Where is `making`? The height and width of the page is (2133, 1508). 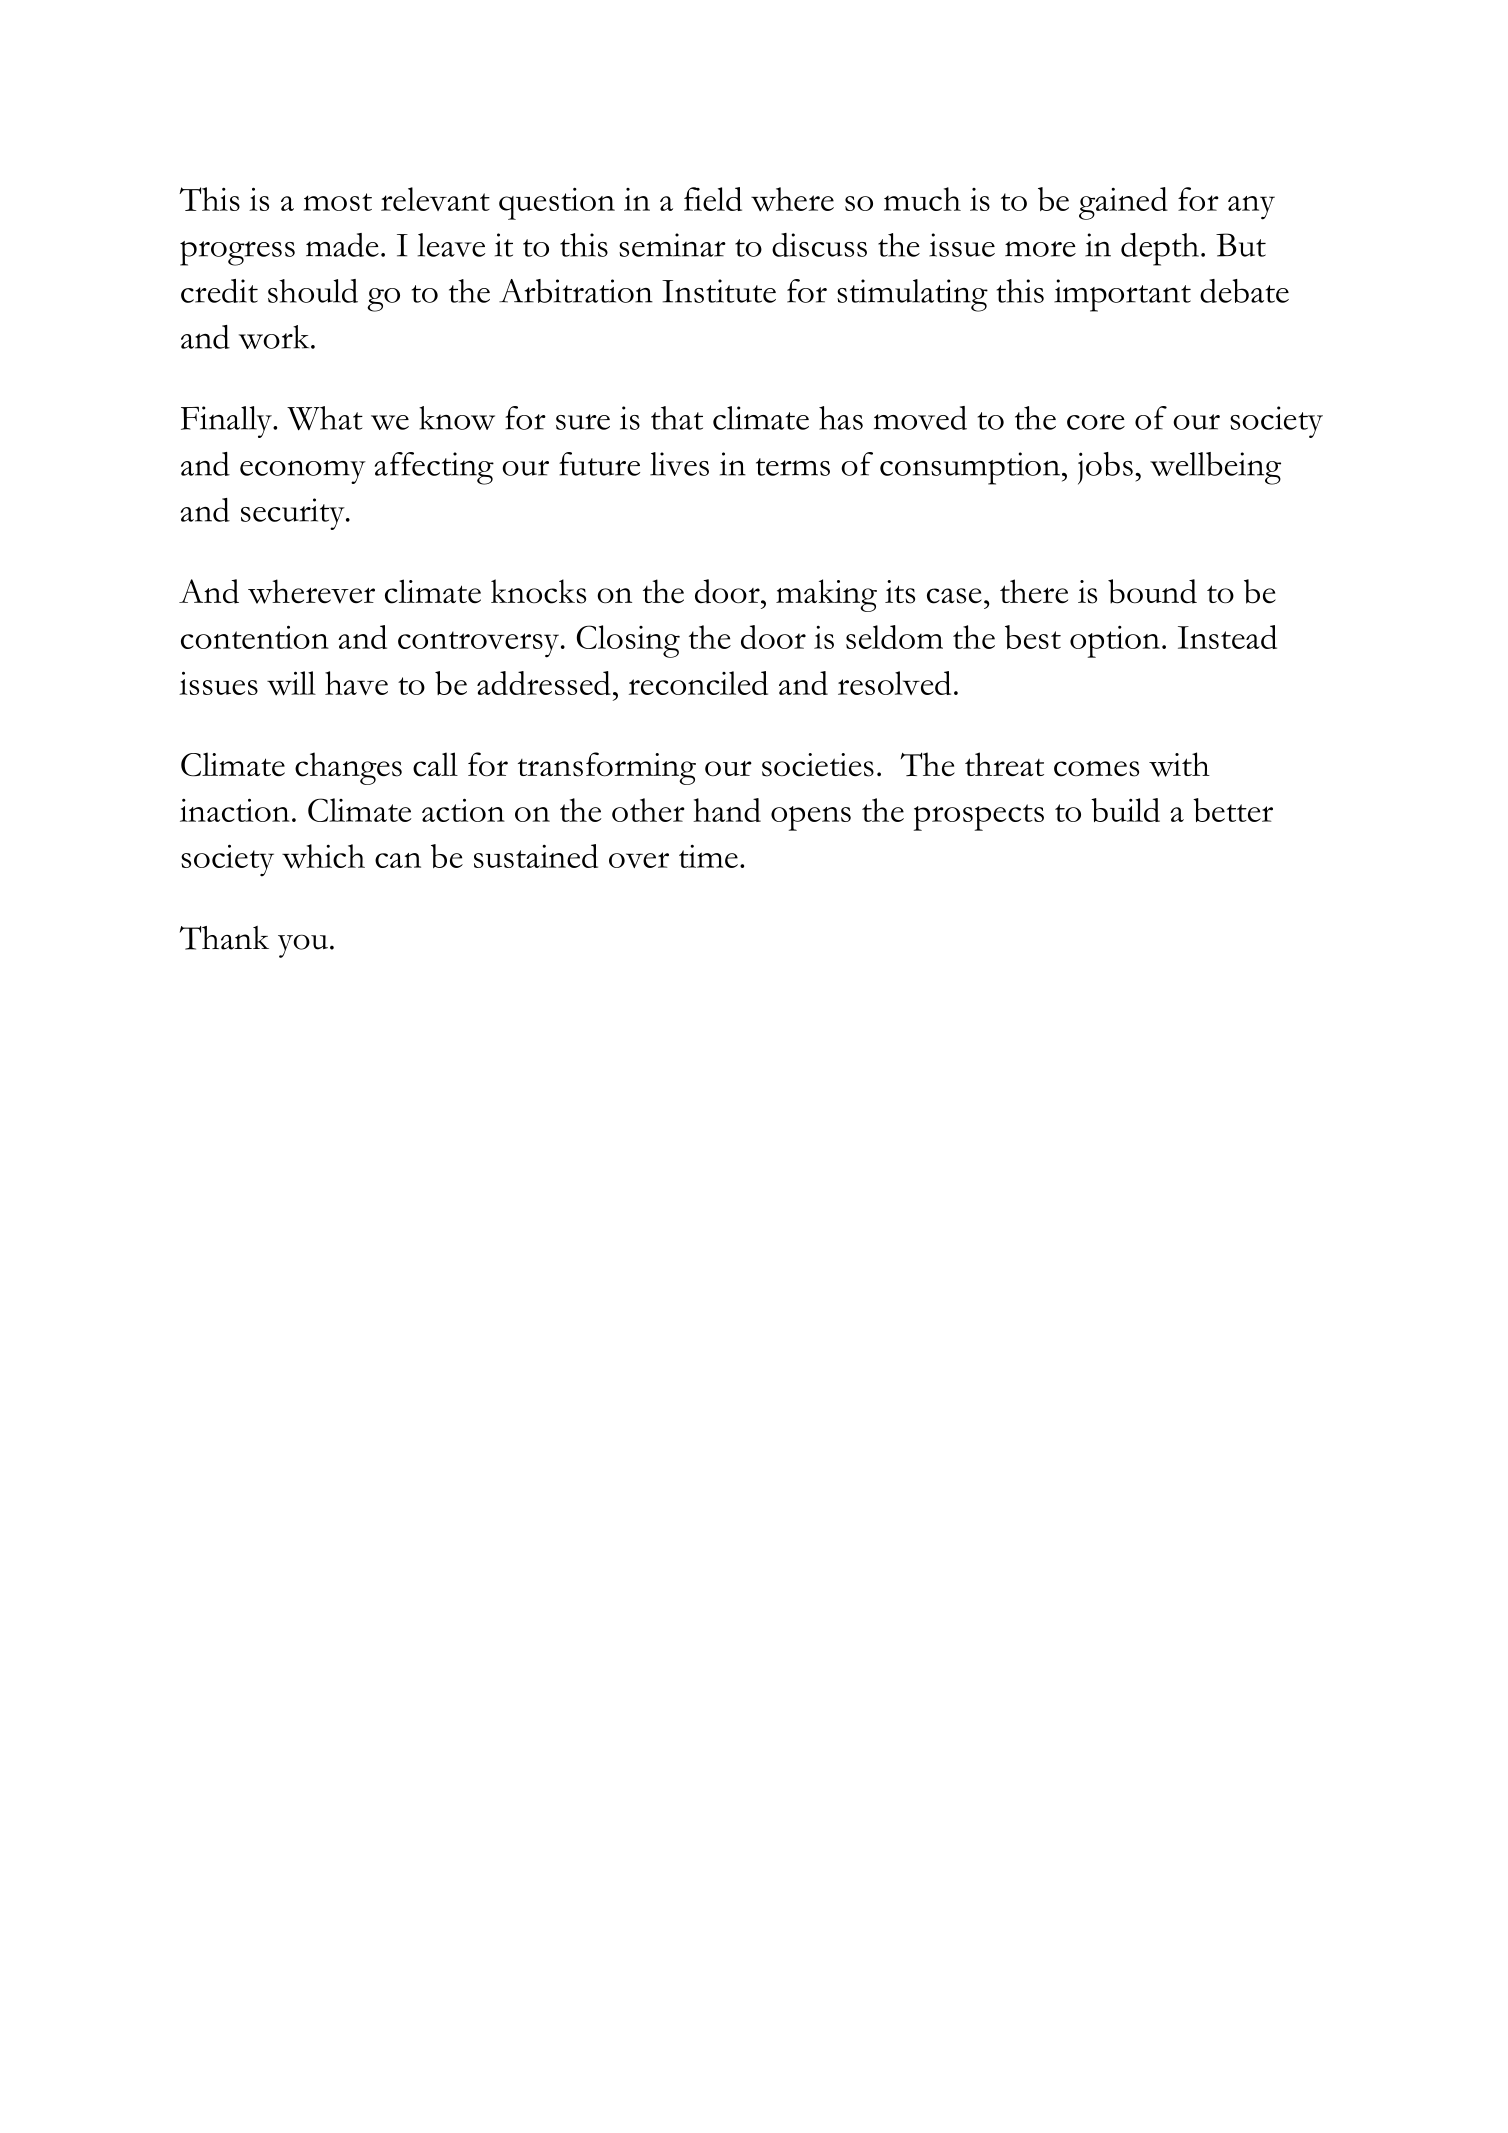 making is located at coordinates (826, 595).
